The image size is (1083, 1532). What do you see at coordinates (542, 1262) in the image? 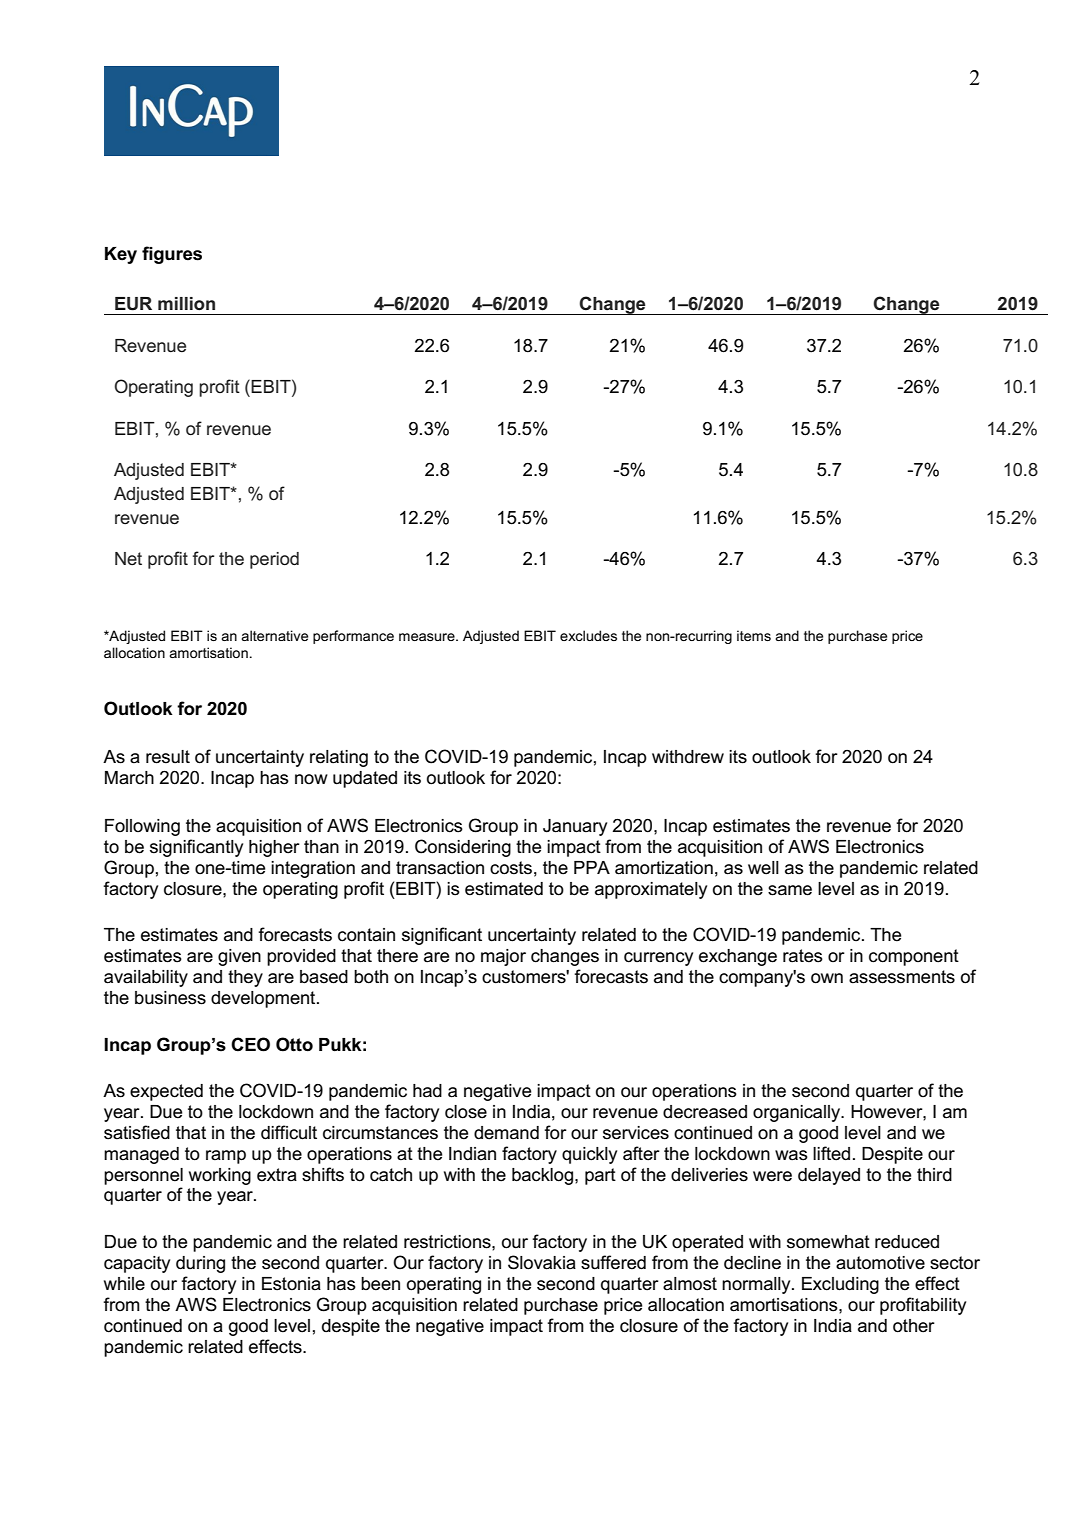
I see `Slovakia` at bounding box center [542, 1262].
